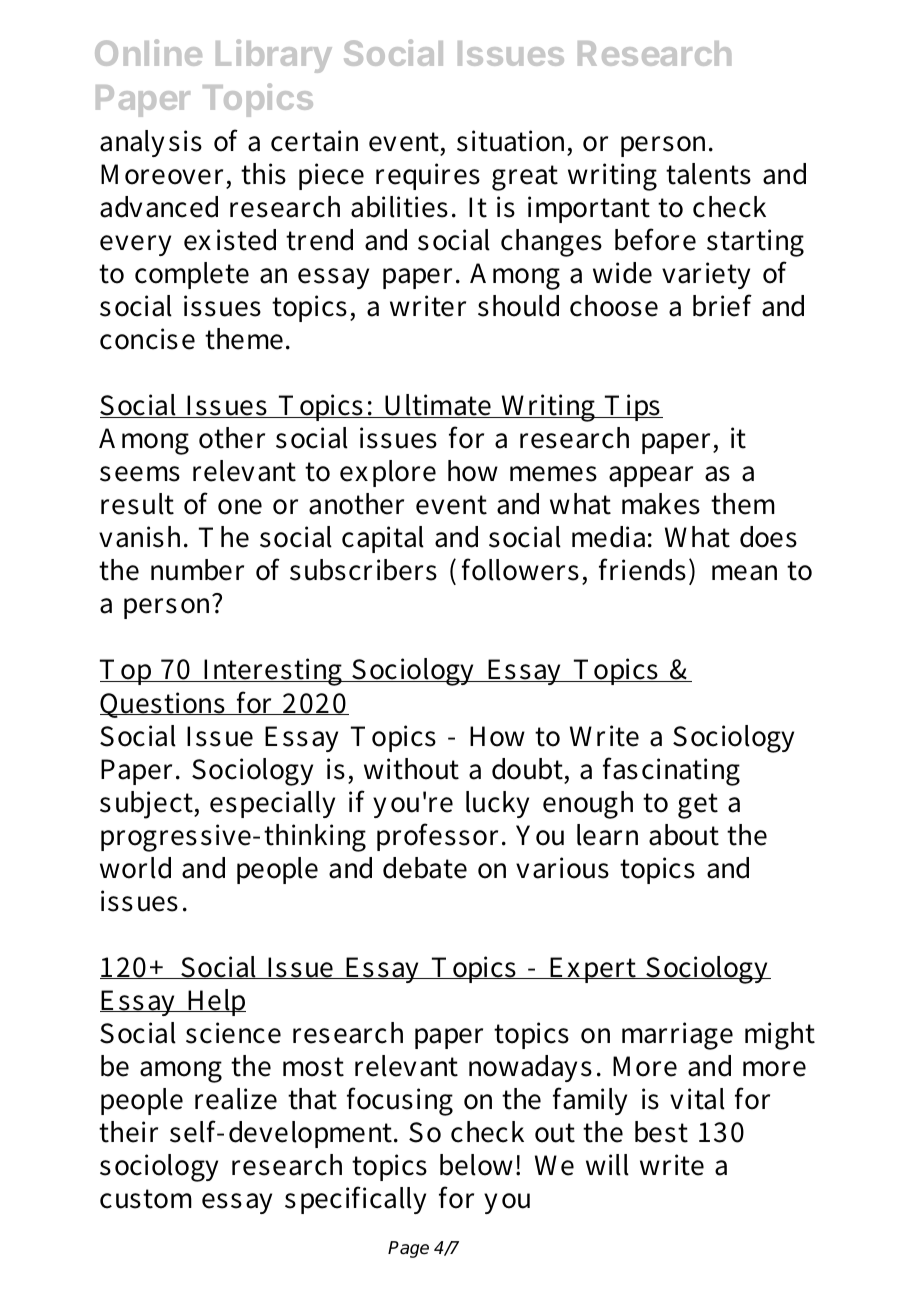 Image resolution: width=924 pixels, height=1311 pixels. What do you see at coordinates (684, 835) in the screenshot?
I see `about` at bounding box center [684, 835].
